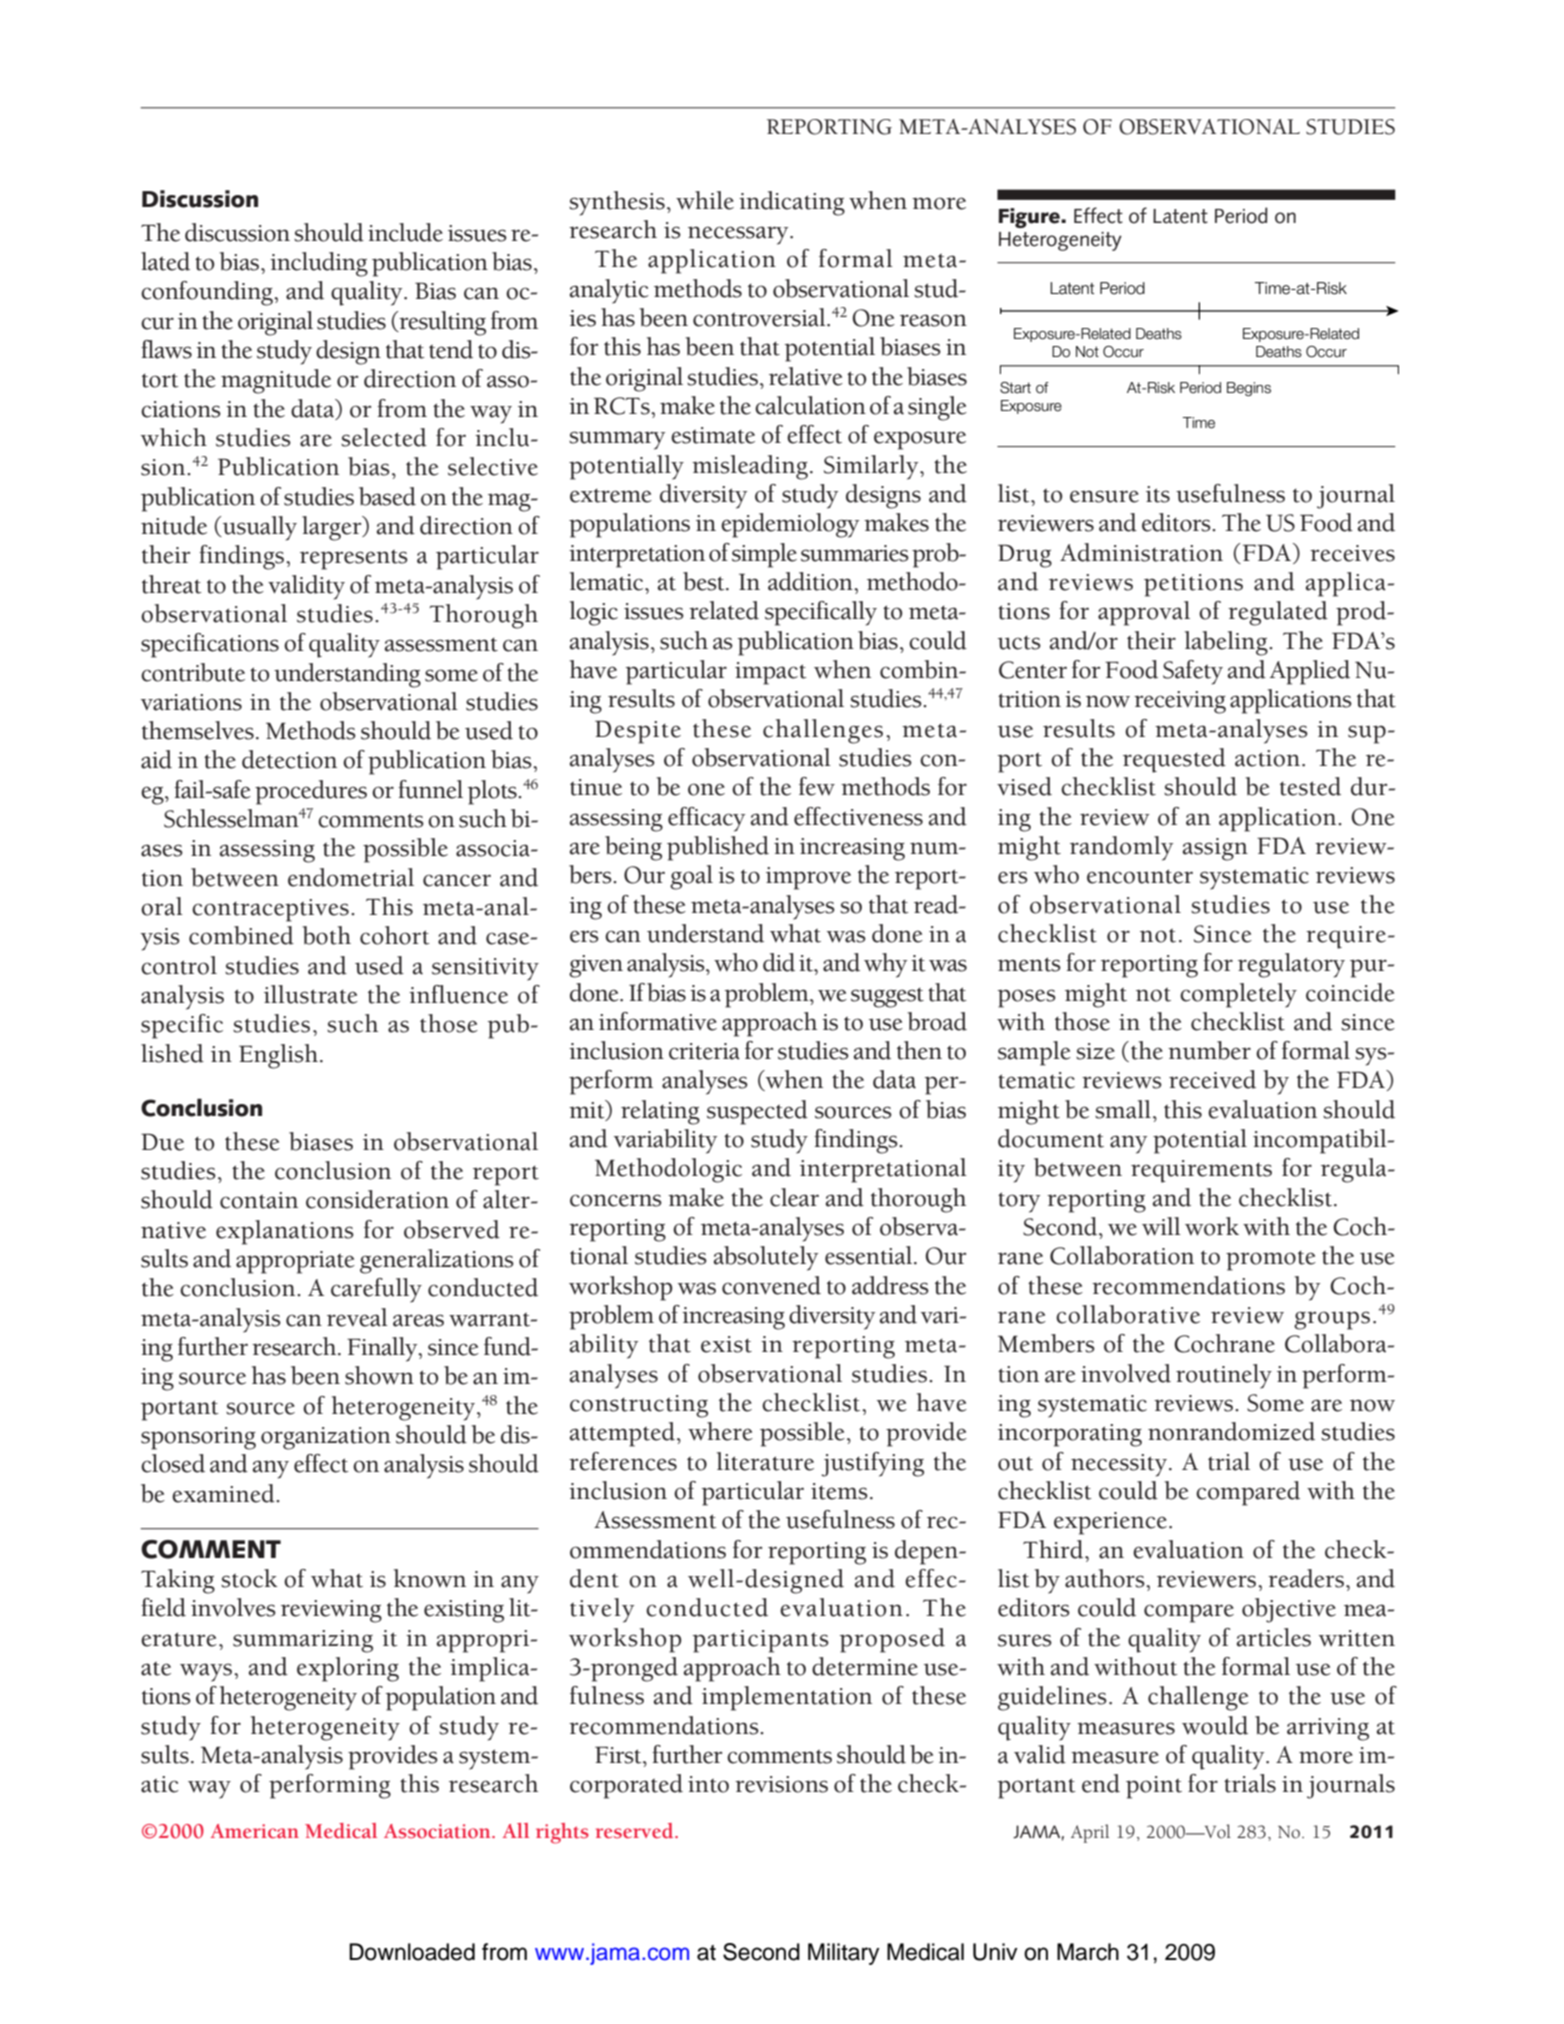  I want to click on reveal, so click(357, 1317).
